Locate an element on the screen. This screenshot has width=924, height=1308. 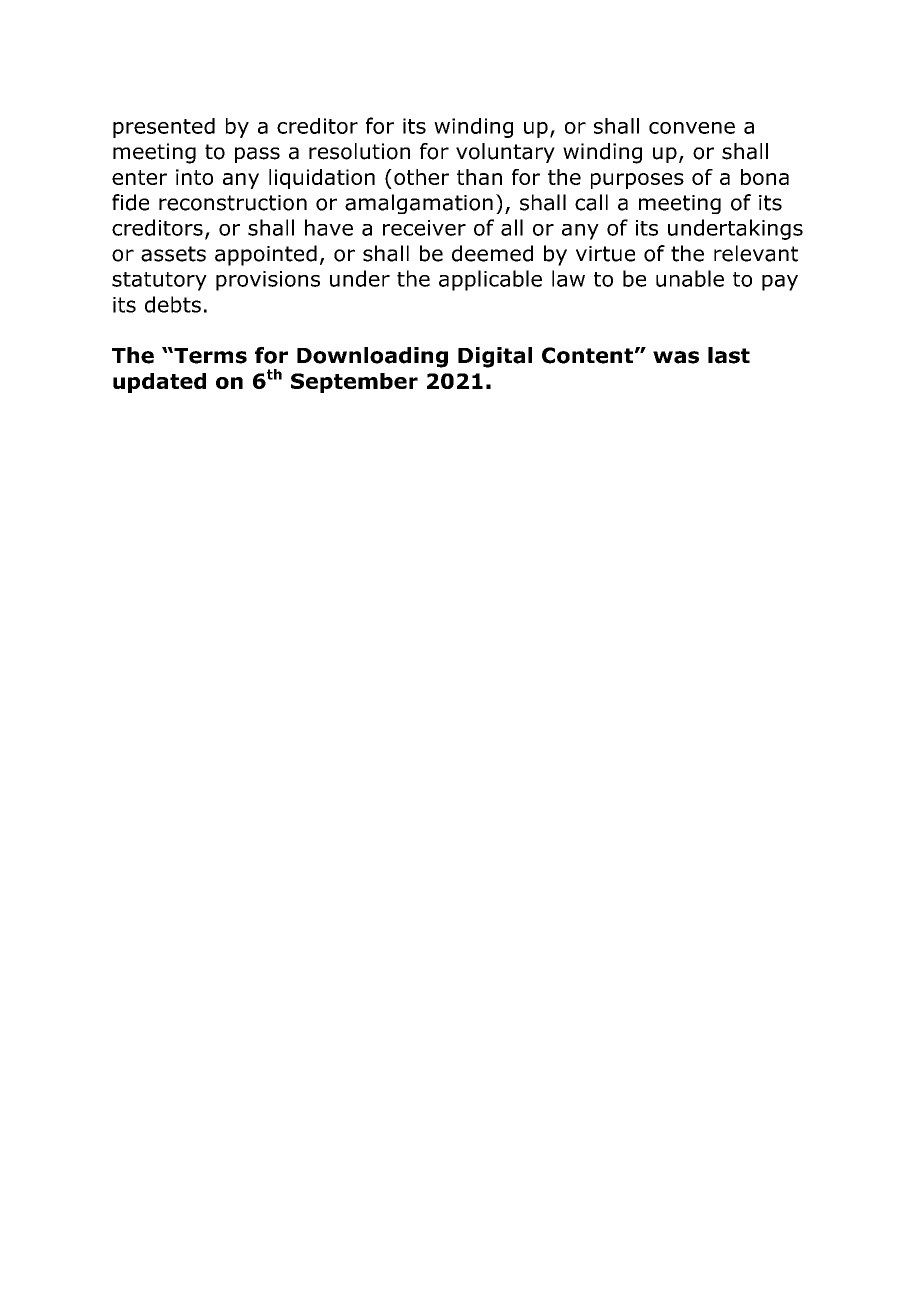
deemed is located at coordinates (492, 253).
